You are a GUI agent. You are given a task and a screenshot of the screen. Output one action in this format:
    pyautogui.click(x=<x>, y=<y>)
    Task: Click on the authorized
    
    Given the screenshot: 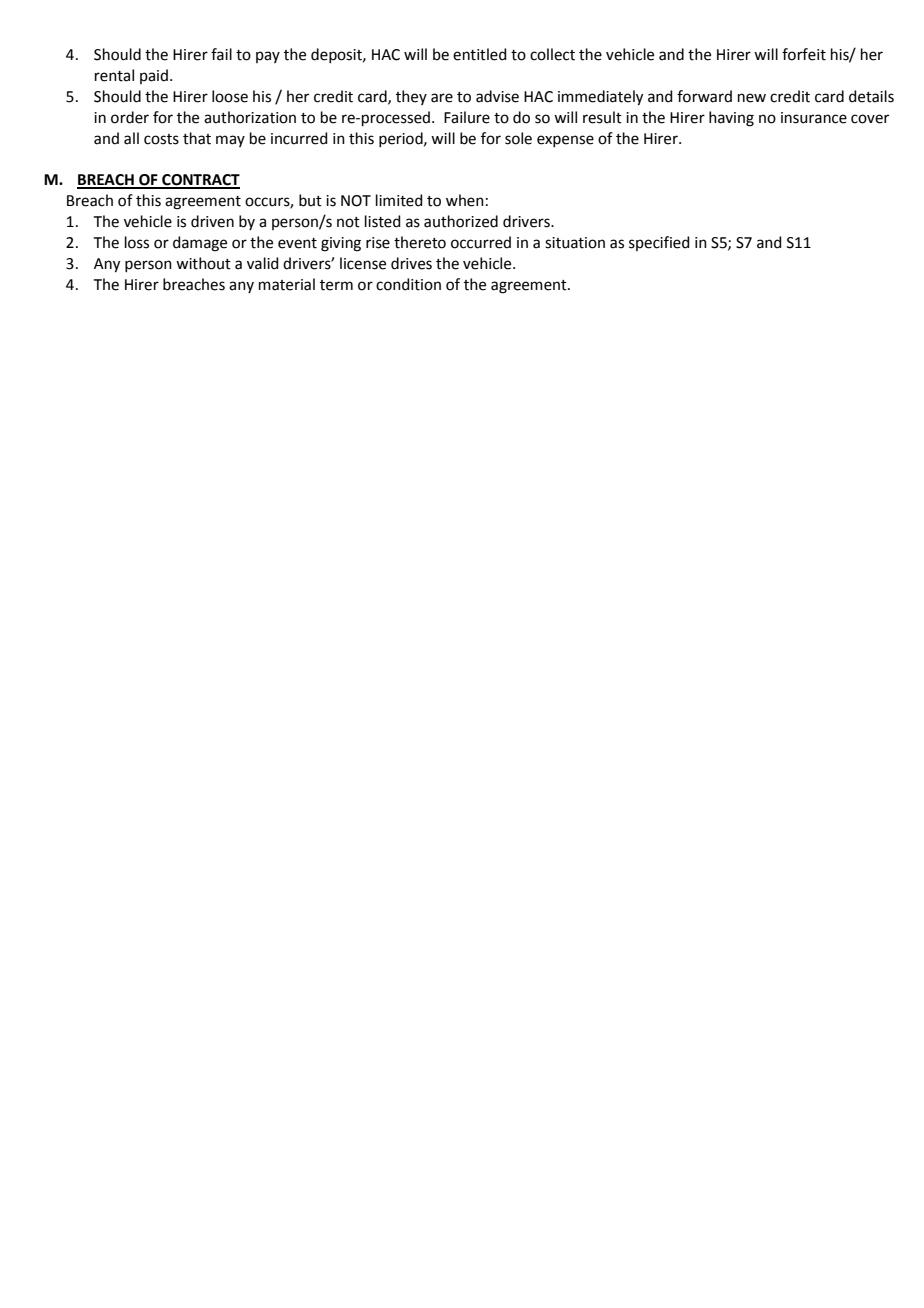 What is the action you would take?
    pyautogui.click(x=461, y=221)
